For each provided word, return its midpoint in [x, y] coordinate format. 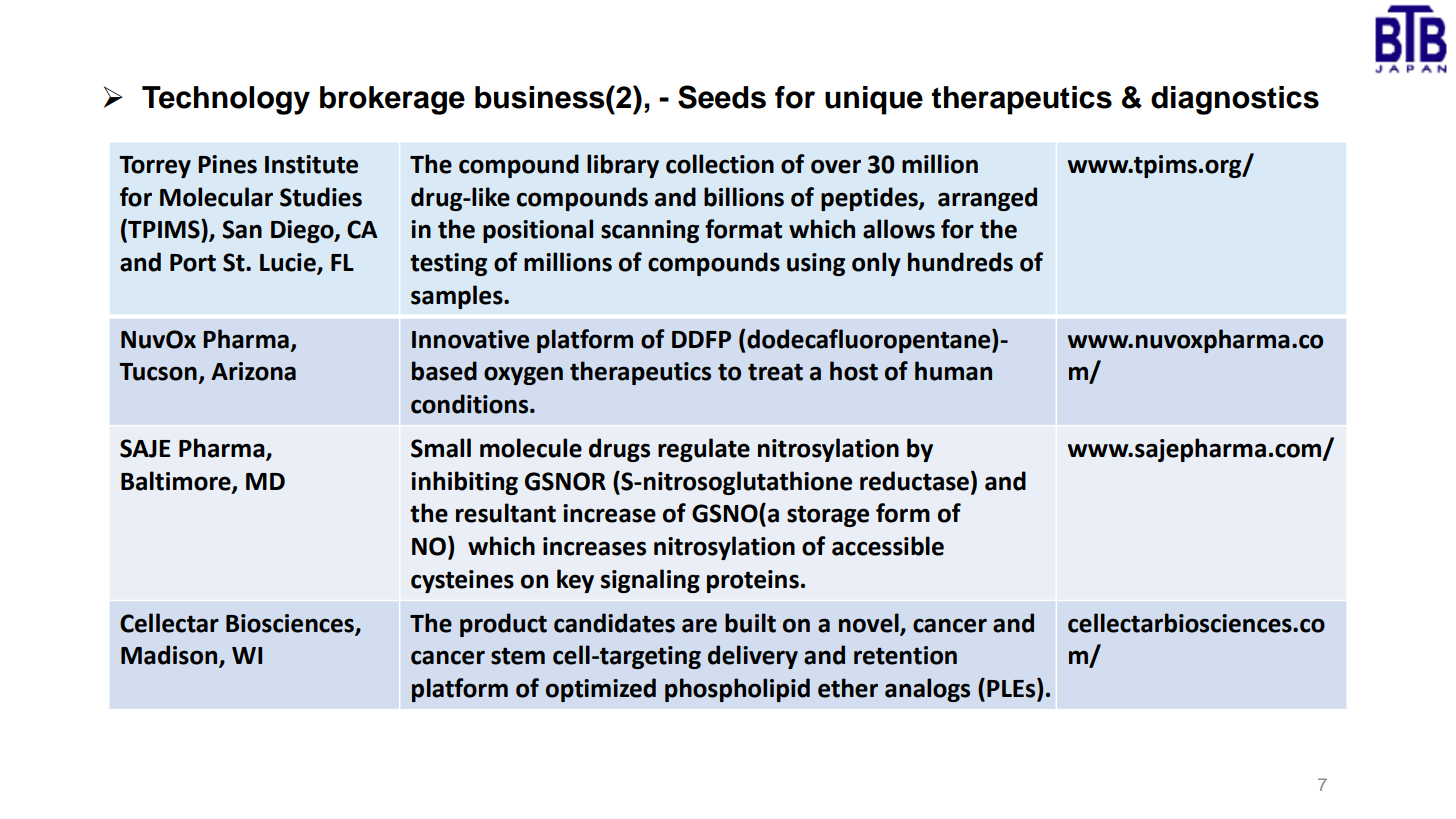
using [816, 264]
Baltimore [177, 481]
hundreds [960, 262]
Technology [226, 100]
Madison [170, 656]
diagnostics [1235, 100]
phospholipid [737, 690]
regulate [704, 450]
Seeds [722, 97]
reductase [914, 481]
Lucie [289, 263]
